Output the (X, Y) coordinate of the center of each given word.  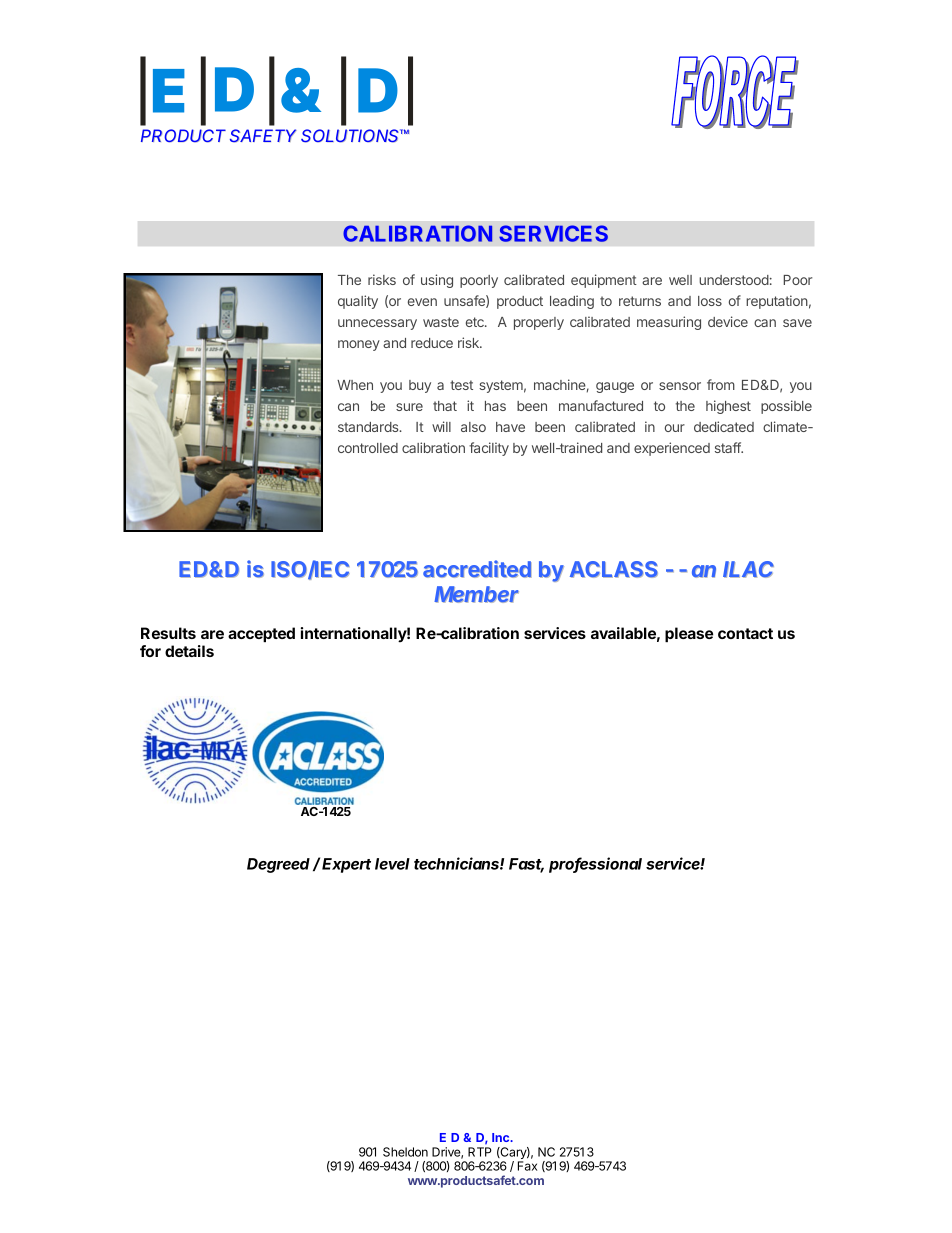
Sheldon (405, 1152)
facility (489, 449)
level (392, 864)
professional (595, 865)
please (689, 634)
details (189, 651)
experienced (672, 449)
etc (476, 322)
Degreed (278, 865)
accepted (261, 634)
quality (358, 302)
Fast (526, 865)
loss (710, 301)
